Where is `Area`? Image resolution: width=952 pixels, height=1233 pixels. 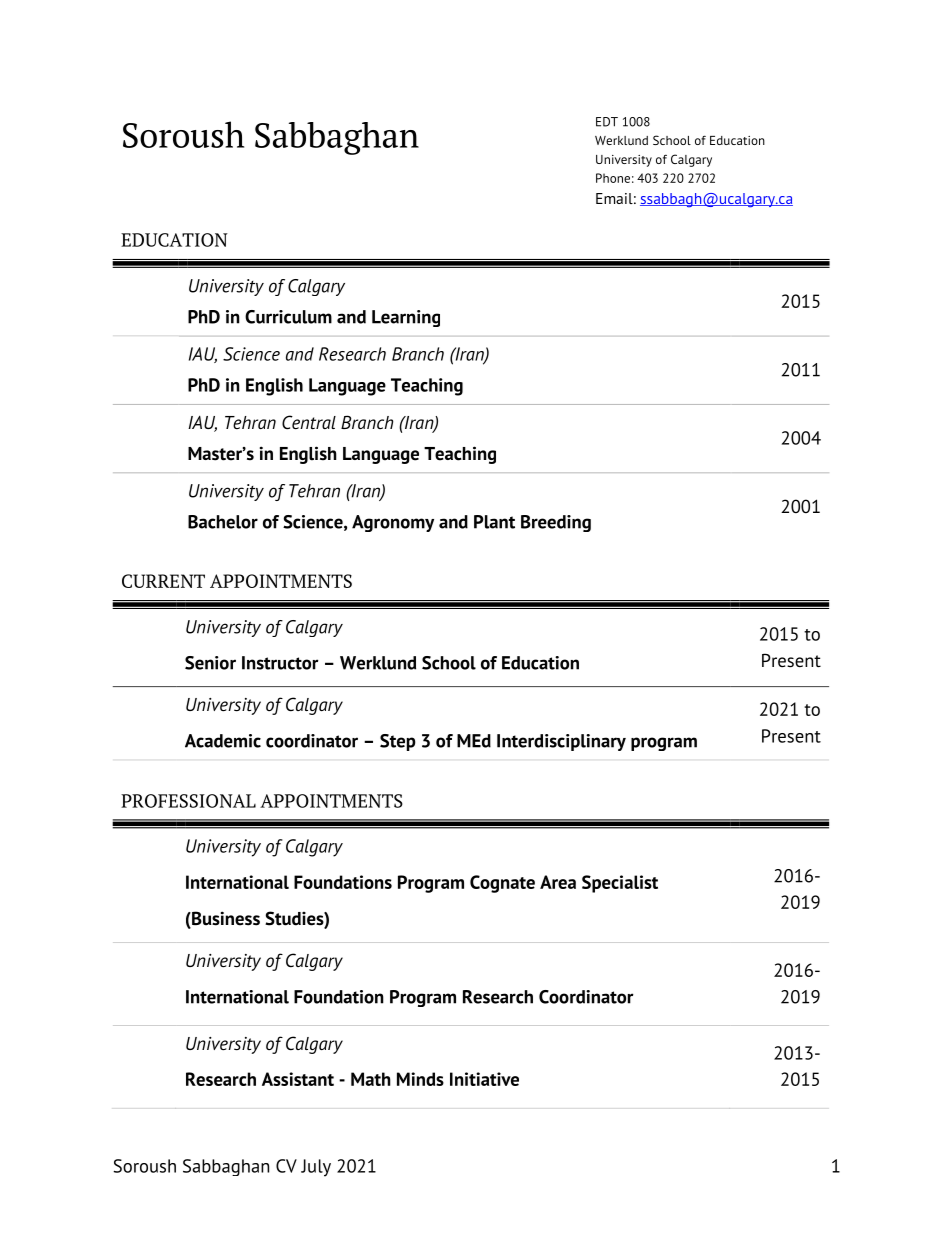
Area is located at coordinates (558, 882).
